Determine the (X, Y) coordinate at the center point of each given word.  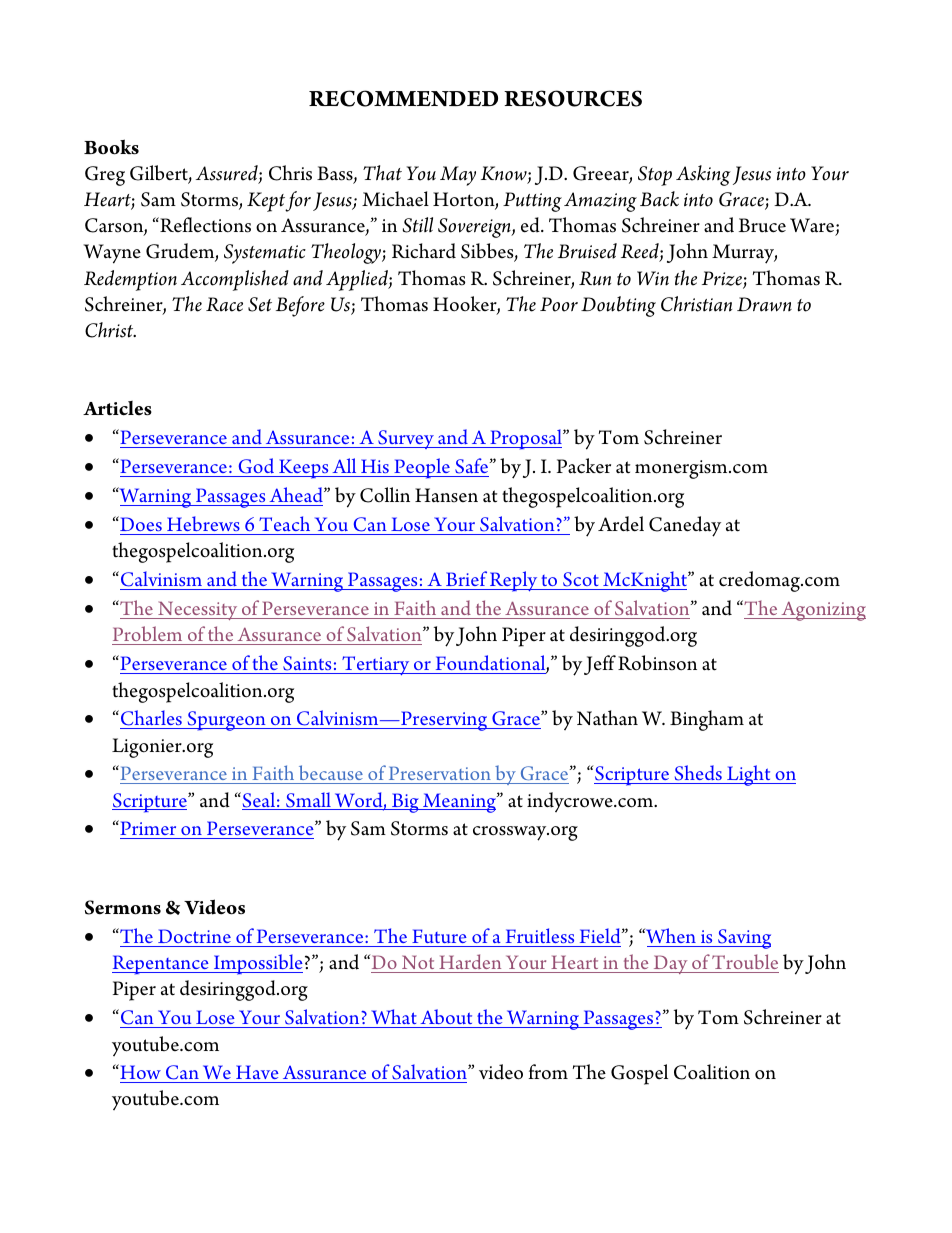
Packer (584, 466)
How (141, 1073)
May (458, 176)
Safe (472, 467)
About (446, 1016)
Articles (117, 408)
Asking (703, 175)
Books (111, 147)
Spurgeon (226, 721)
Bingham (707, 720)
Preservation (440, 775)
